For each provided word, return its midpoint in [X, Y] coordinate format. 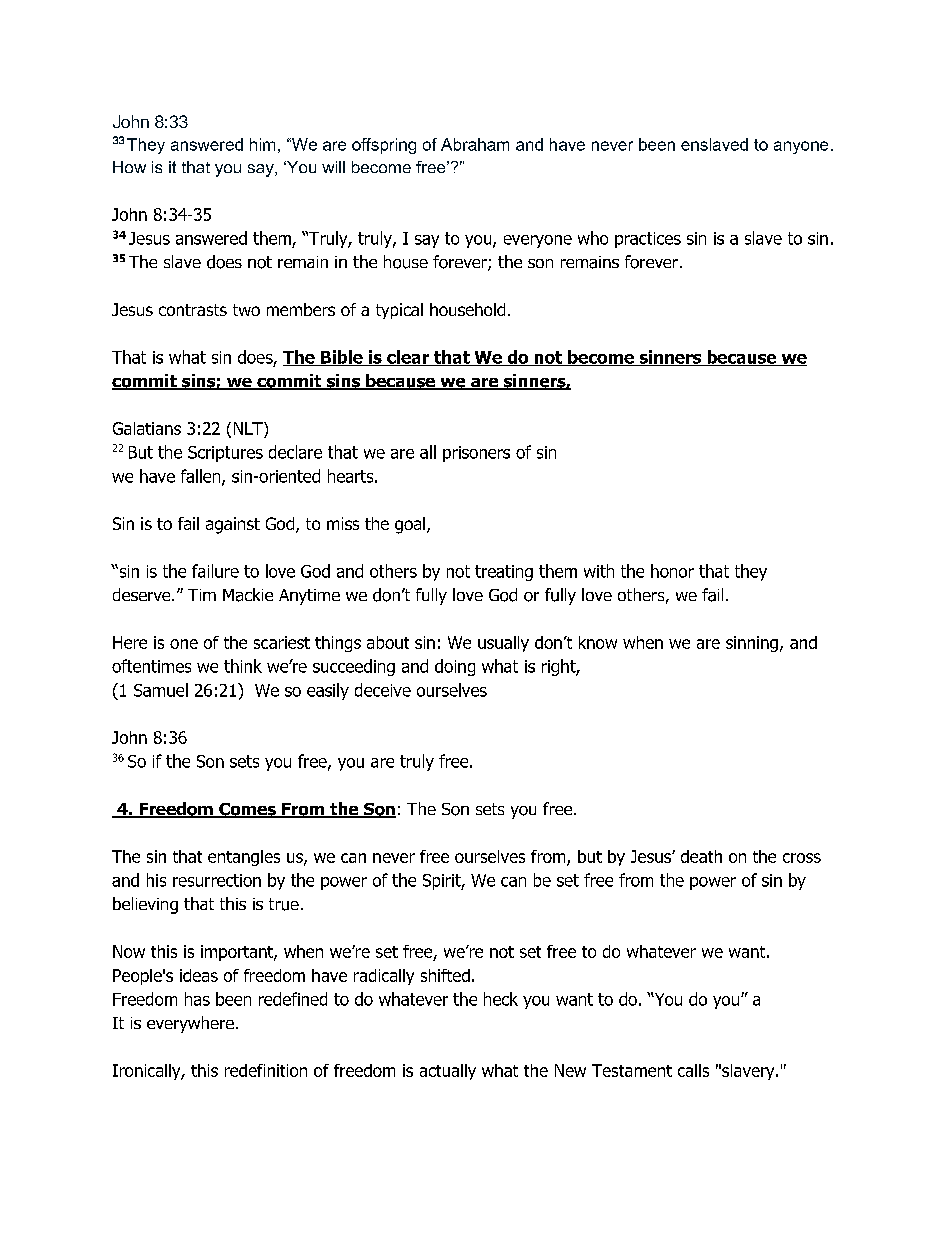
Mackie [248, 595]
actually [448, 1072]
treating [504, 573]
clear [408, 358]
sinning [752, 644]
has [197, 999]
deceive [383, 690]
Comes [247, 810]
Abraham [475, 144]
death [701, 856]
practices [648, 240]
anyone [801, 147]
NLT [249, 428]
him [262, 144]
